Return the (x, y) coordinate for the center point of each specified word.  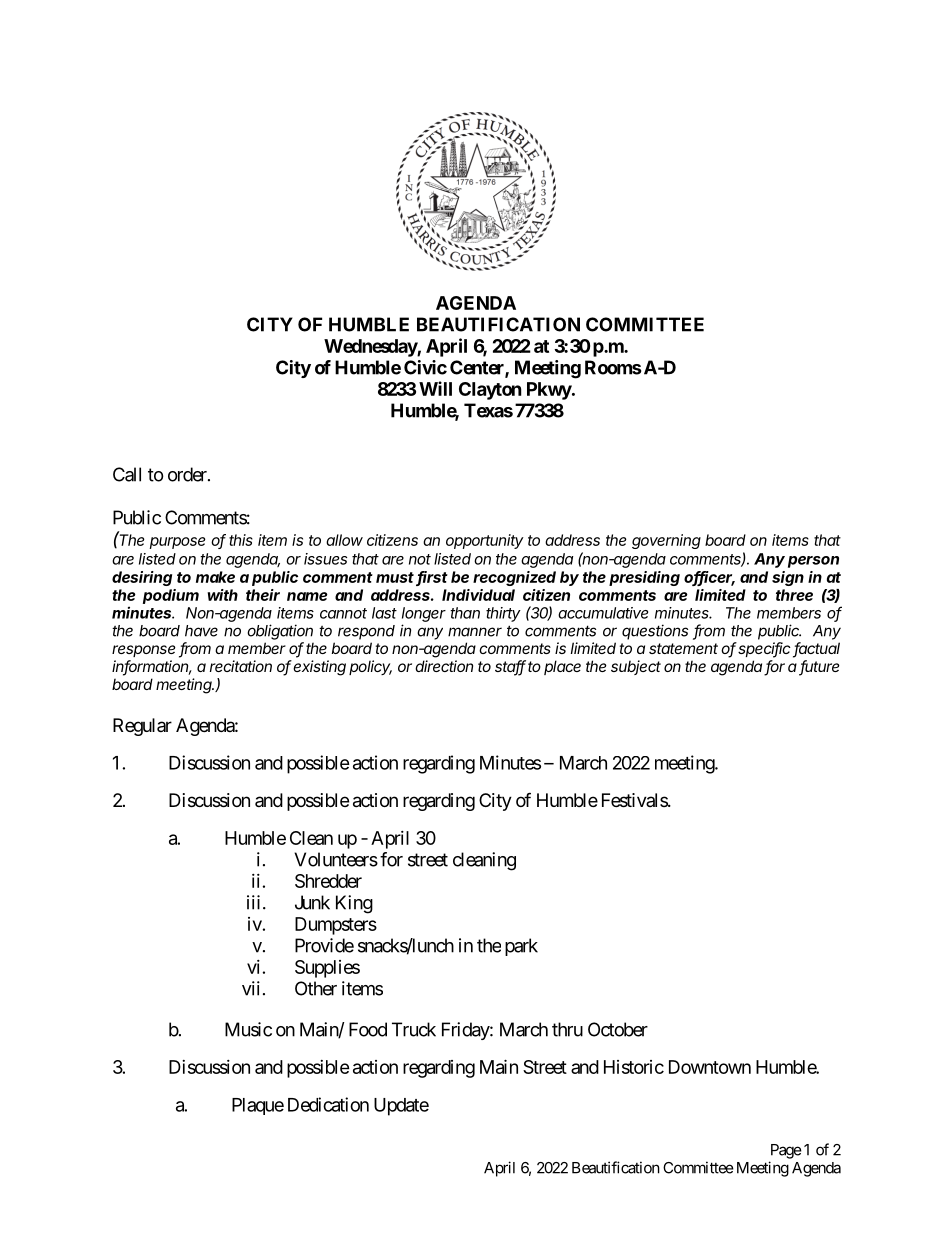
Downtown (710, 1067)
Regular (142, 727)
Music (248, 1029)
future (819, 667)
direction (444, 666)
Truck (414, 1029)
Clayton (490, 391)
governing (666, 541)
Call (127, 474)
